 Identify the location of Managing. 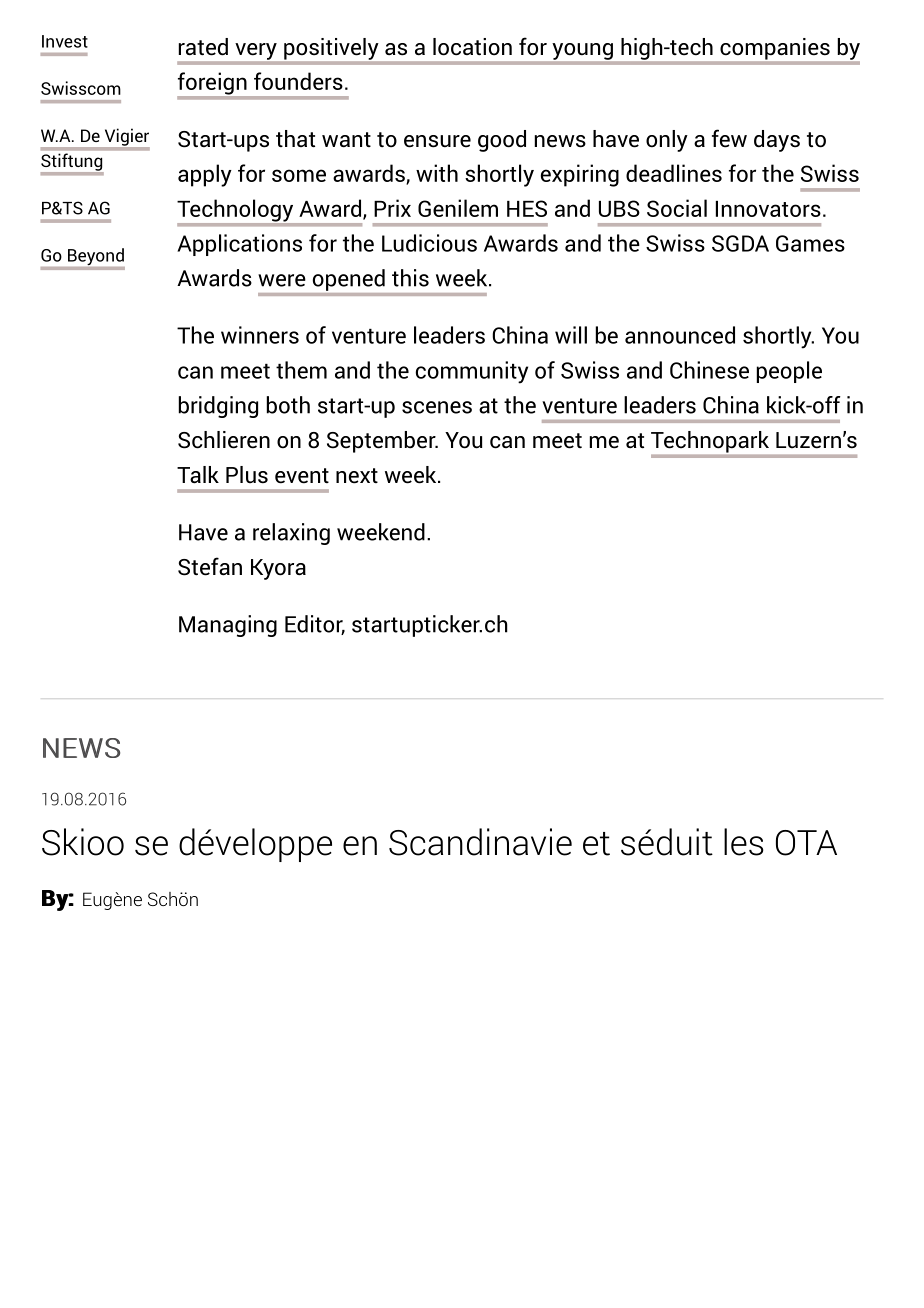
(228, 626).
